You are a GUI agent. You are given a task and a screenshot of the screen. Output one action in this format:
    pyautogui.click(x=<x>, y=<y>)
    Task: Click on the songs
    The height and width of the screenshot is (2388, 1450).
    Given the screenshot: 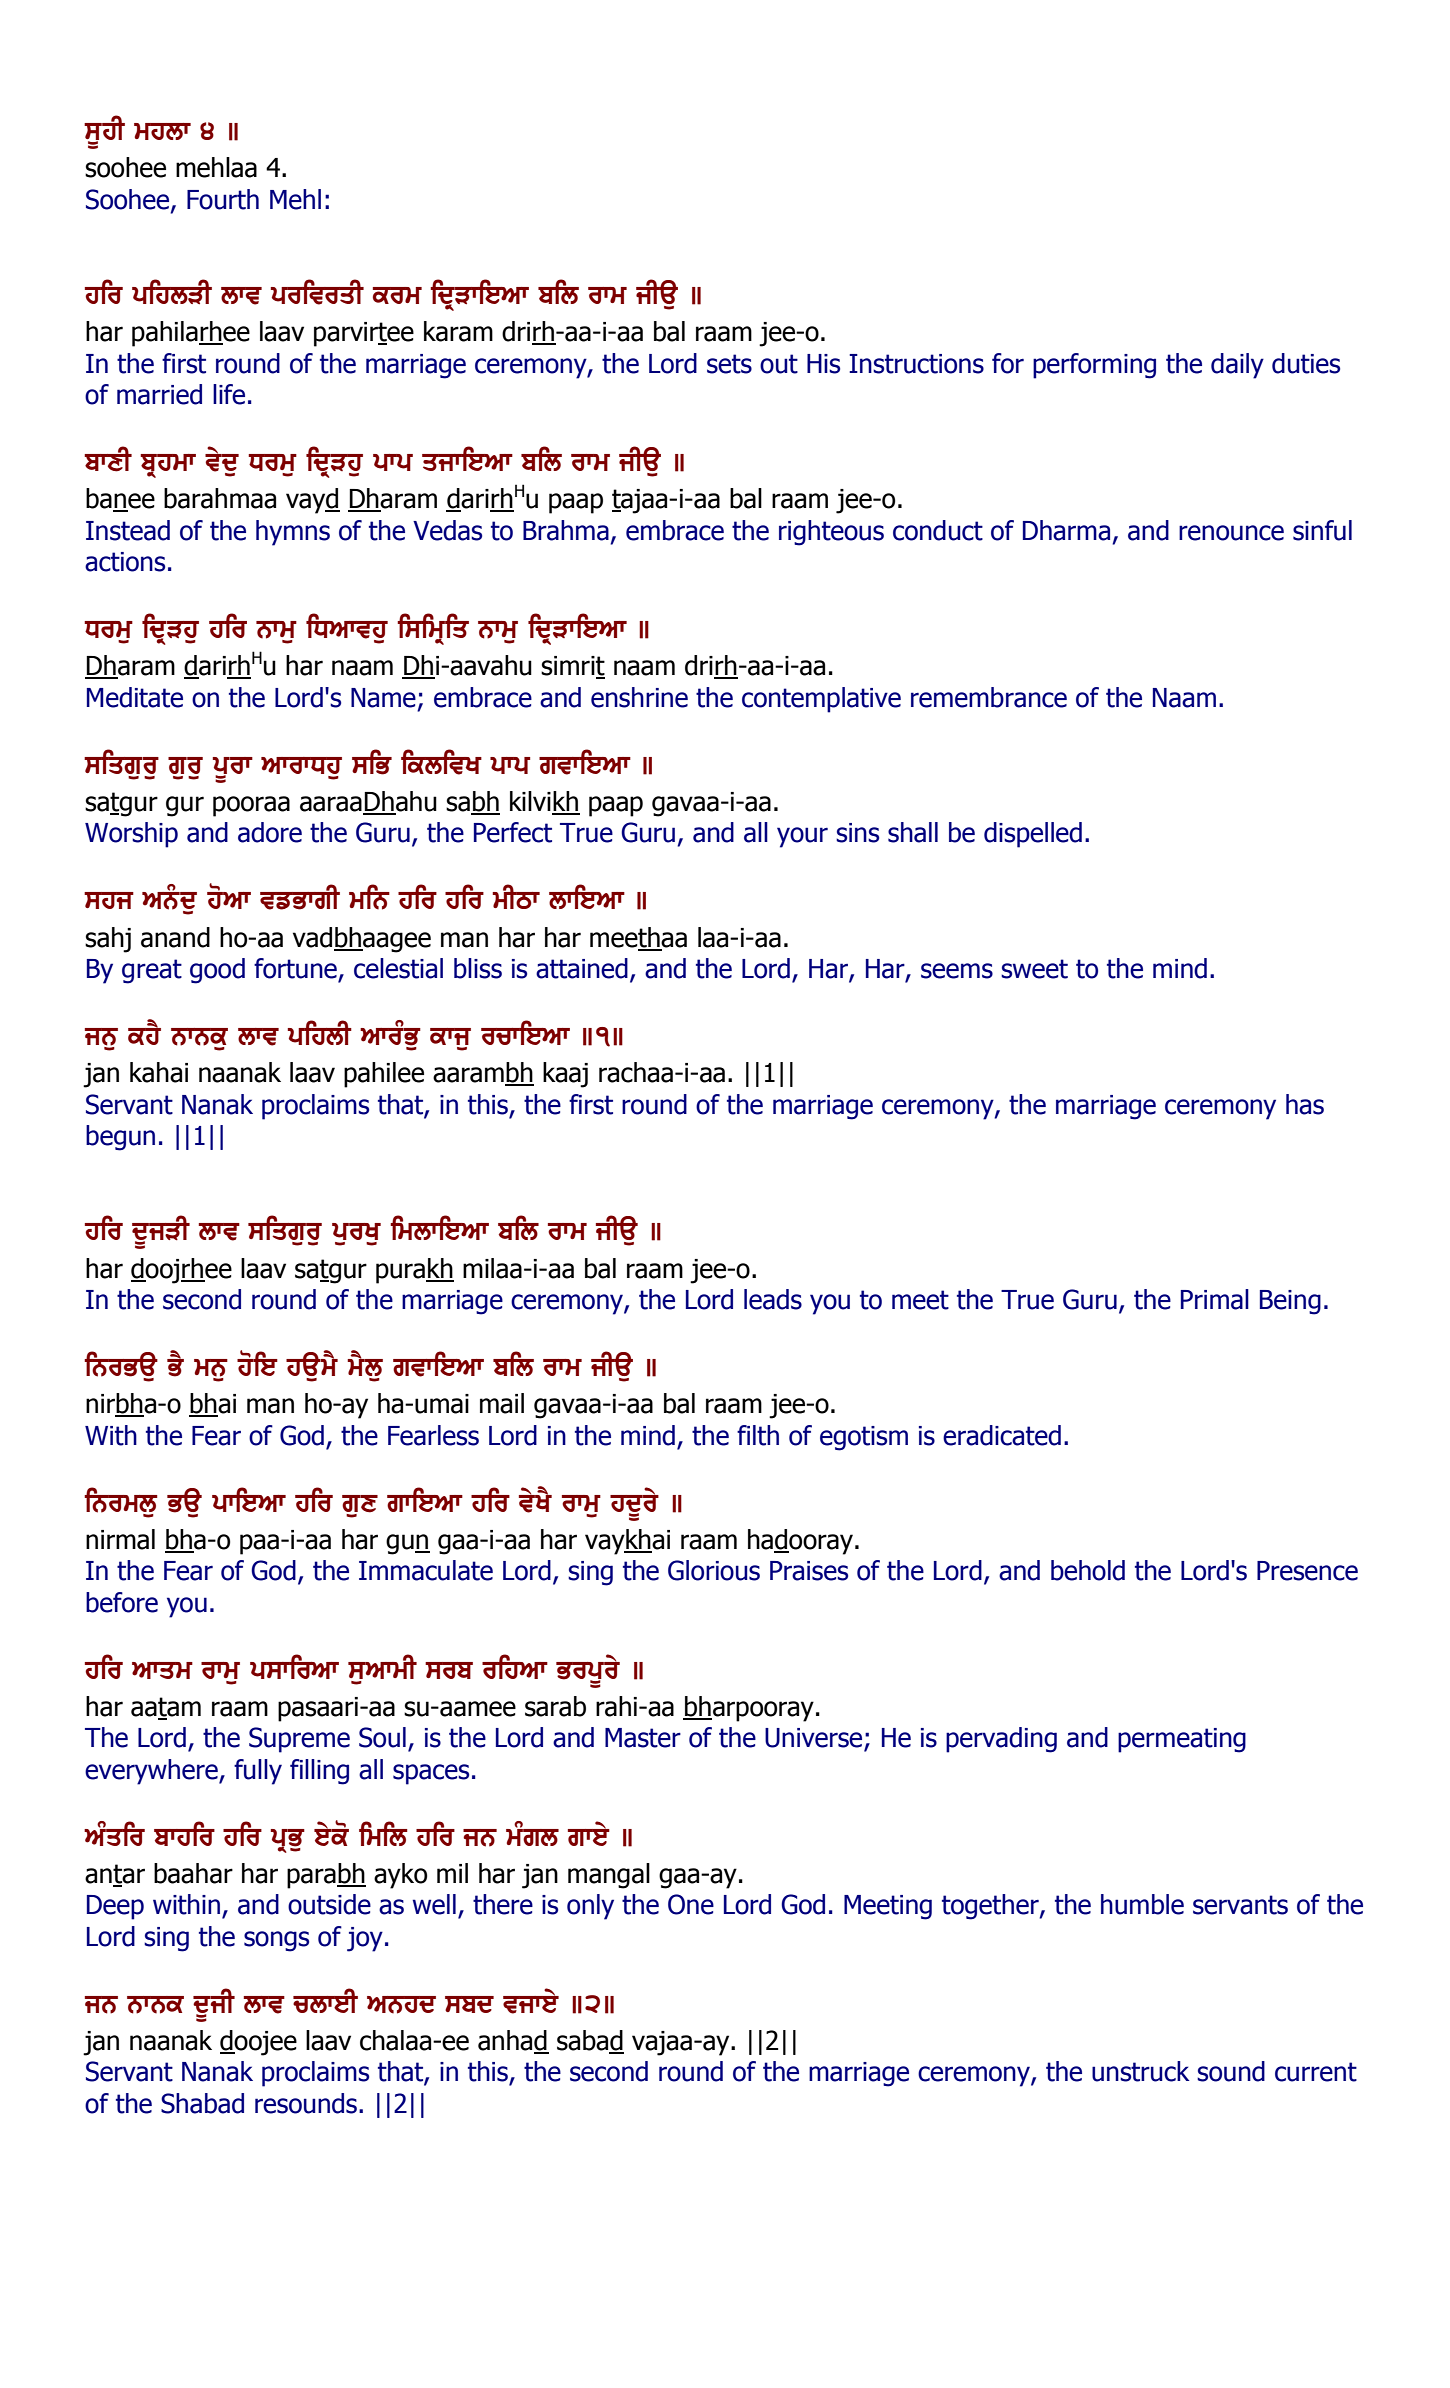 What is the action you would take?
    pyautogui.click(x=276, y=1941)
